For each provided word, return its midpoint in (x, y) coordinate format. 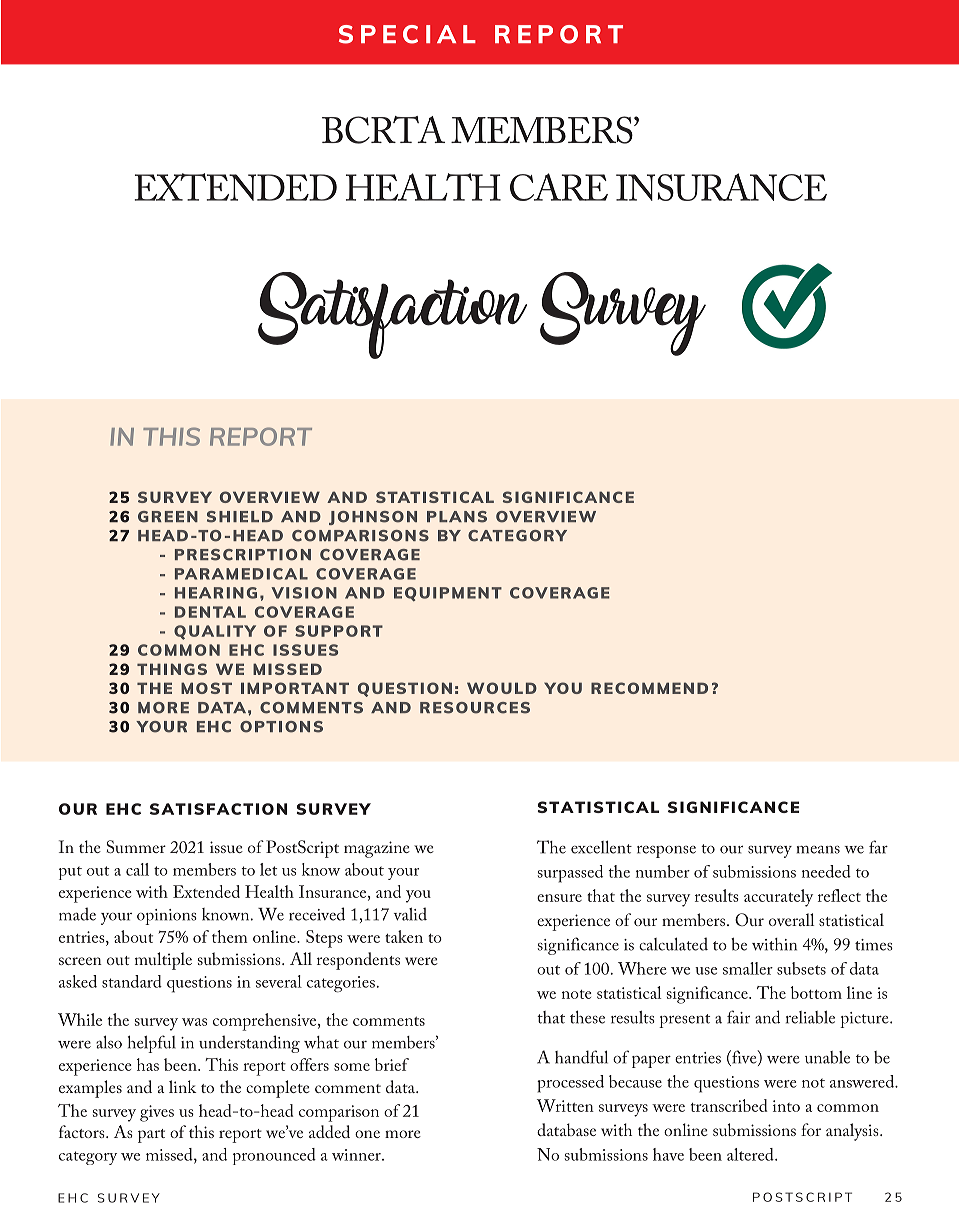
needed (826, 871)
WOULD (502, 688)
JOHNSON (373, 518)
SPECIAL (407, 34)
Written (565, 1105)
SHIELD (240, 517)
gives (157, 1113)
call (137, 869)
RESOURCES (475, 708)
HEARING (216, 593)
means (818, 849)
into (786, 1106)
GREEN (168, 517)
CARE (559, 187)
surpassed (570, 874)
